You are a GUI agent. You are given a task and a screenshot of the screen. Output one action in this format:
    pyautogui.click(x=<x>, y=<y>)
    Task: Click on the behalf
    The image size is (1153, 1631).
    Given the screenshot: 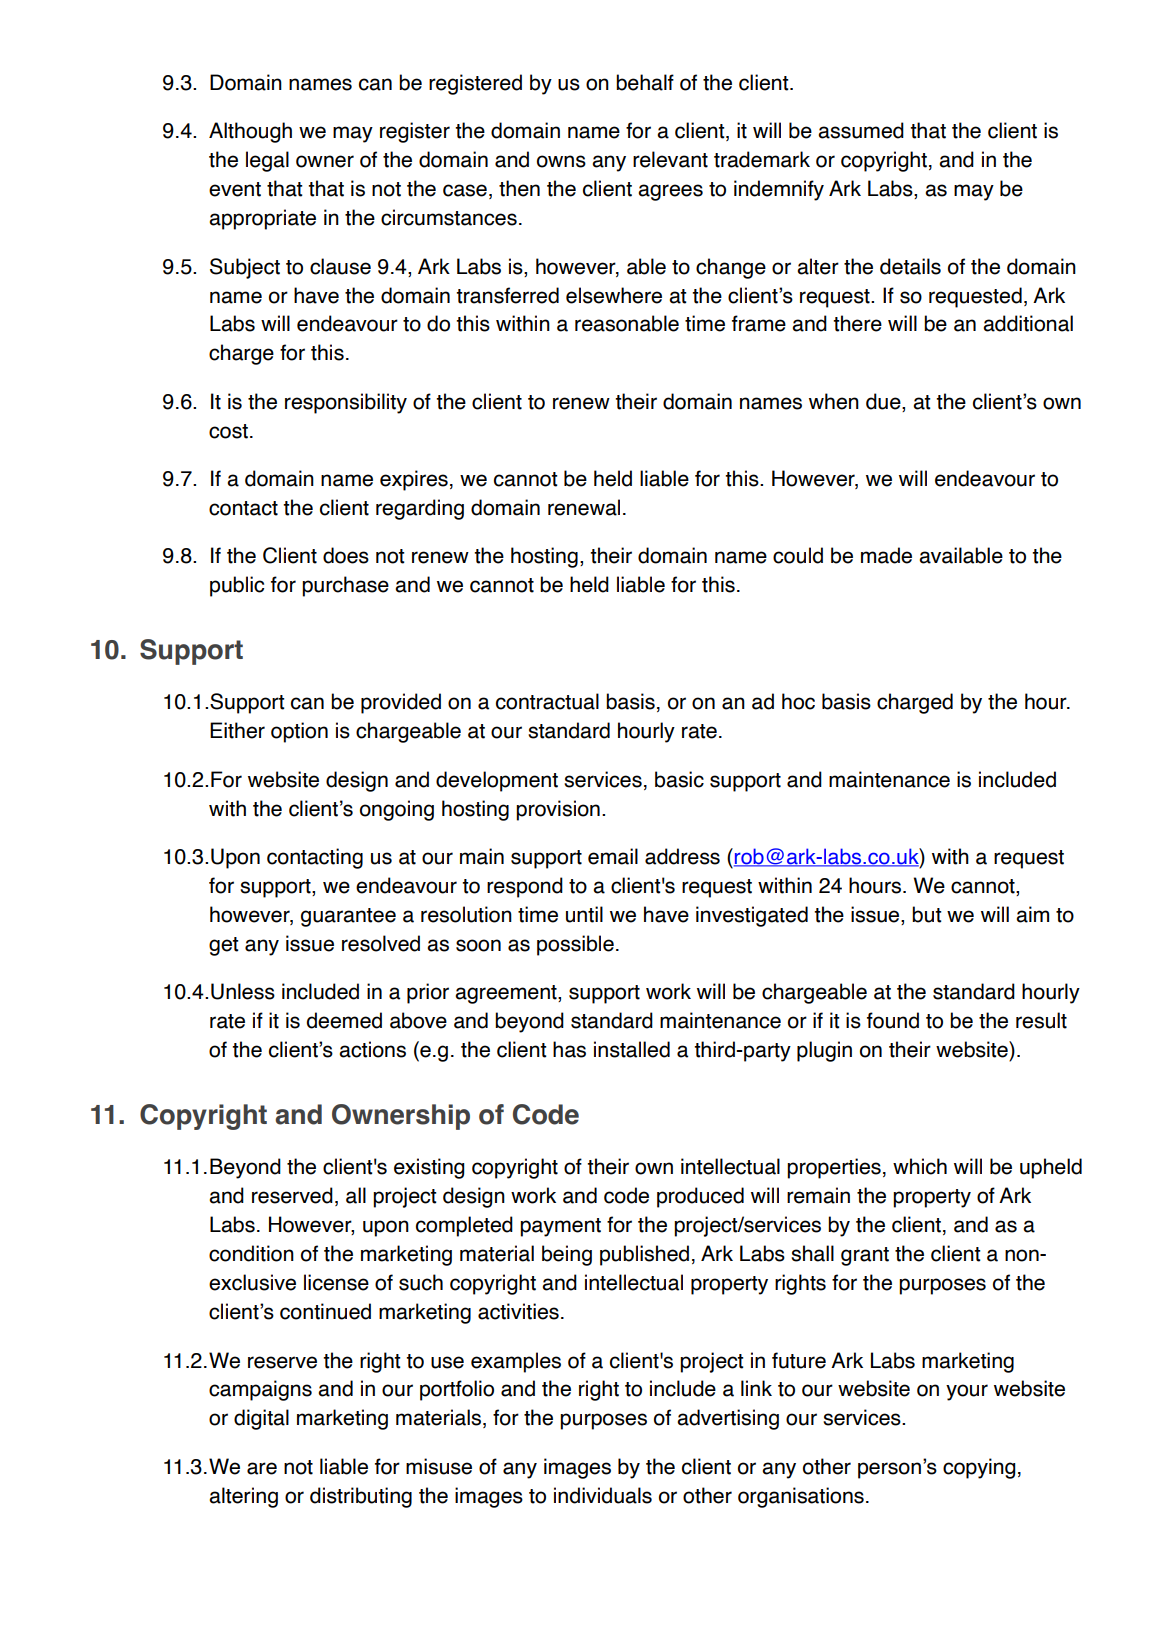 What is the action you would take?
    pyautogui.click(x=645, y=82)
